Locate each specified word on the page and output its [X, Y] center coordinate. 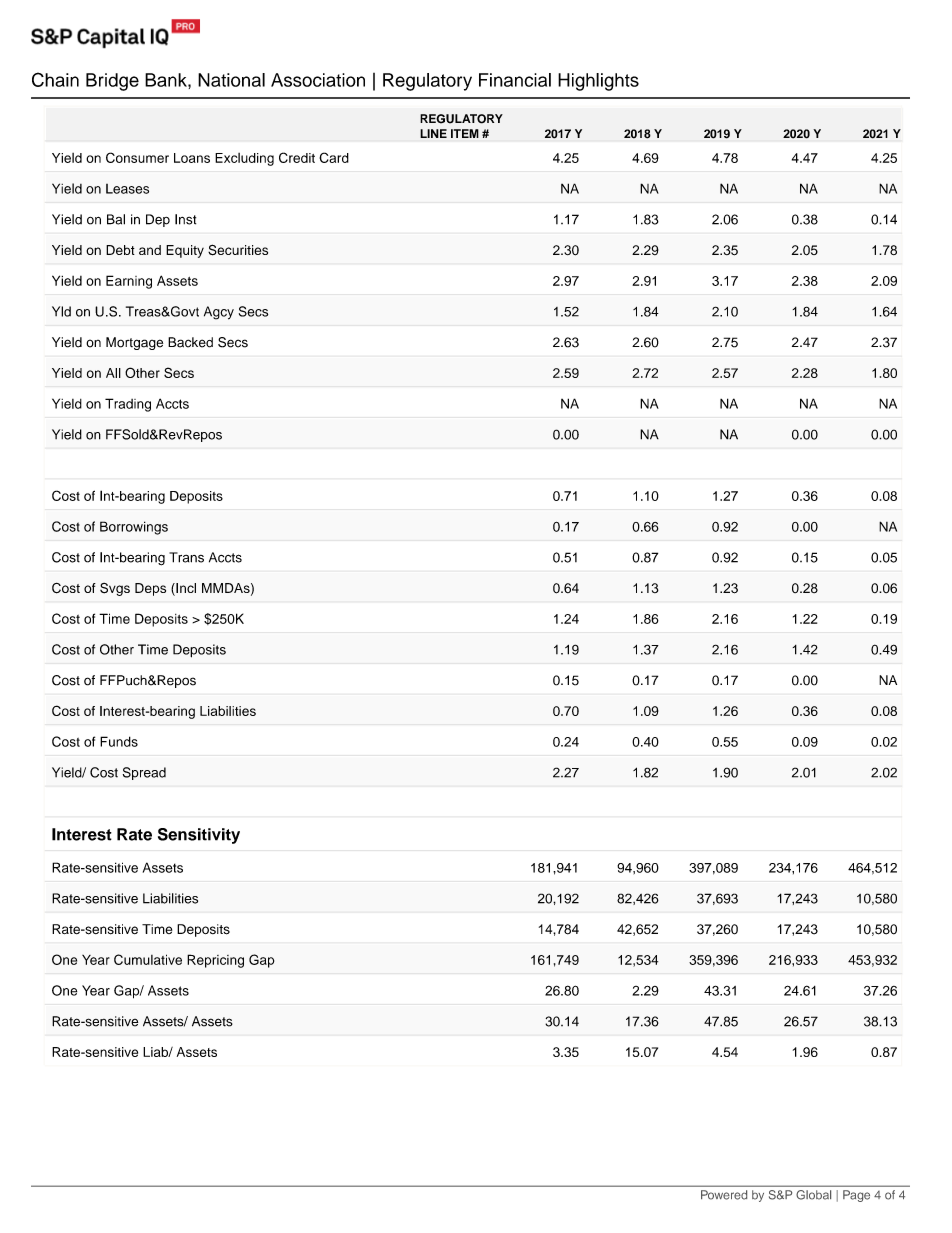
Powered [724, 1195]
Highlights [598, 82]
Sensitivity [199, 836]
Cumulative [148, 959]
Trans [186, 557]
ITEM [465, 133]
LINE [433, 133]
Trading [128, 405]
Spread [144, 773]
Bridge [112, 82]
